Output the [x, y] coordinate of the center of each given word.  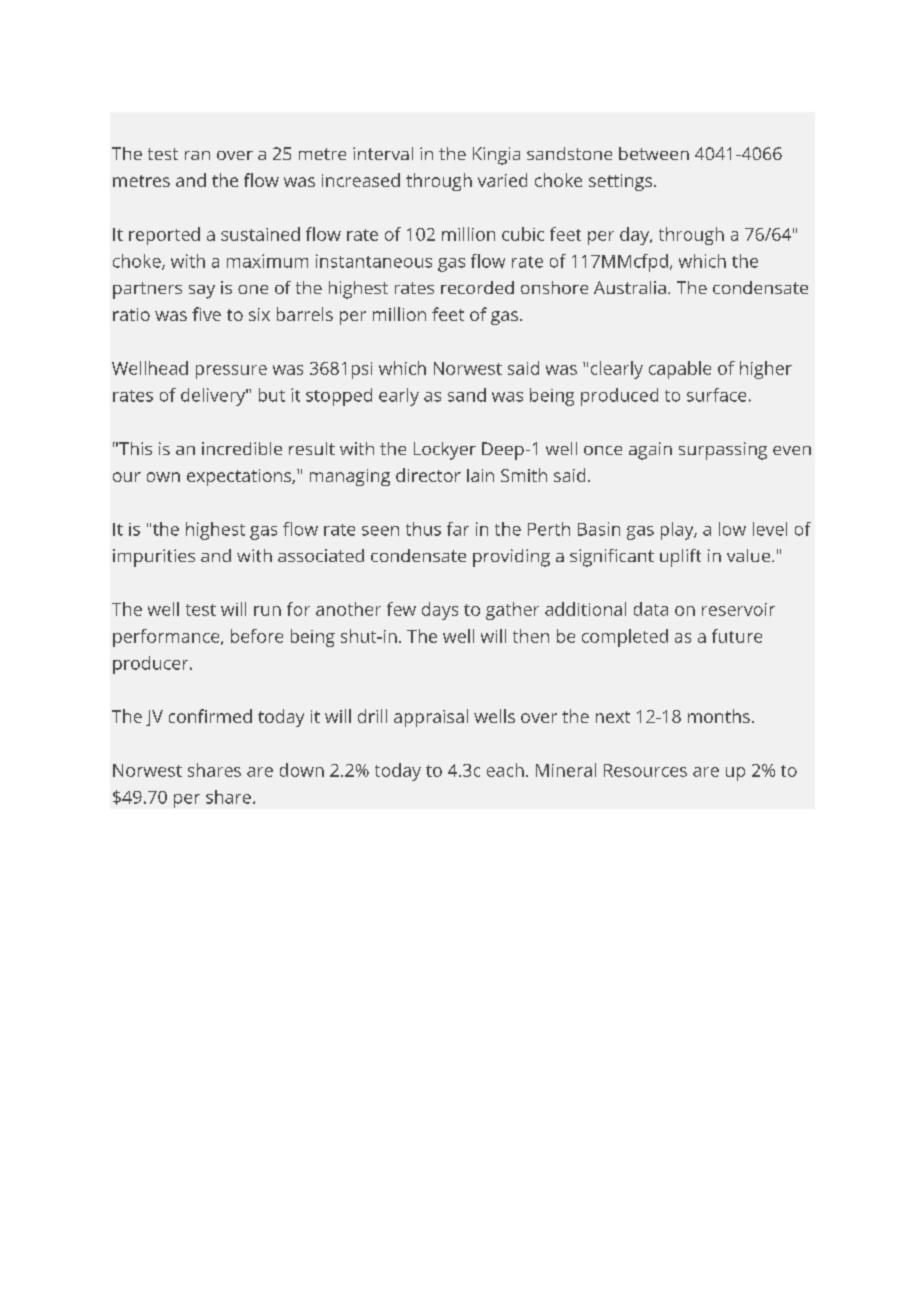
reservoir [738, 609]
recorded [477, 287]
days [440, 611]
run [267, 611]
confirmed [210, 716]
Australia [630, 287]
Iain [480, 475]
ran [197, 155]
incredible [242, 448]
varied [502, 180]
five [206, 314]
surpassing [723, 451]
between [654, 153]
